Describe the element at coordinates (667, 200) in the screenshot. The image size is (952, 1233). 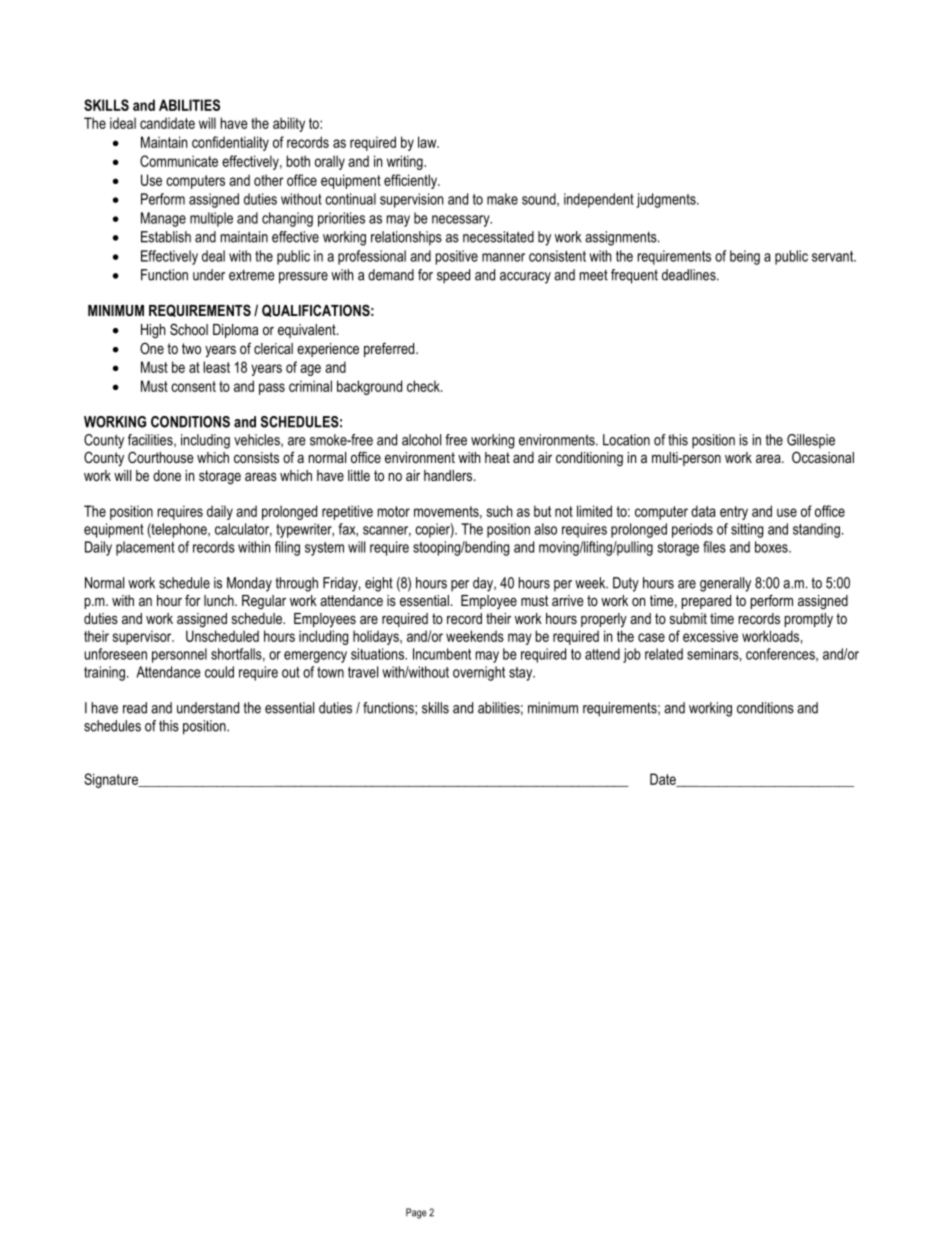
I see `judgments` at that location.
